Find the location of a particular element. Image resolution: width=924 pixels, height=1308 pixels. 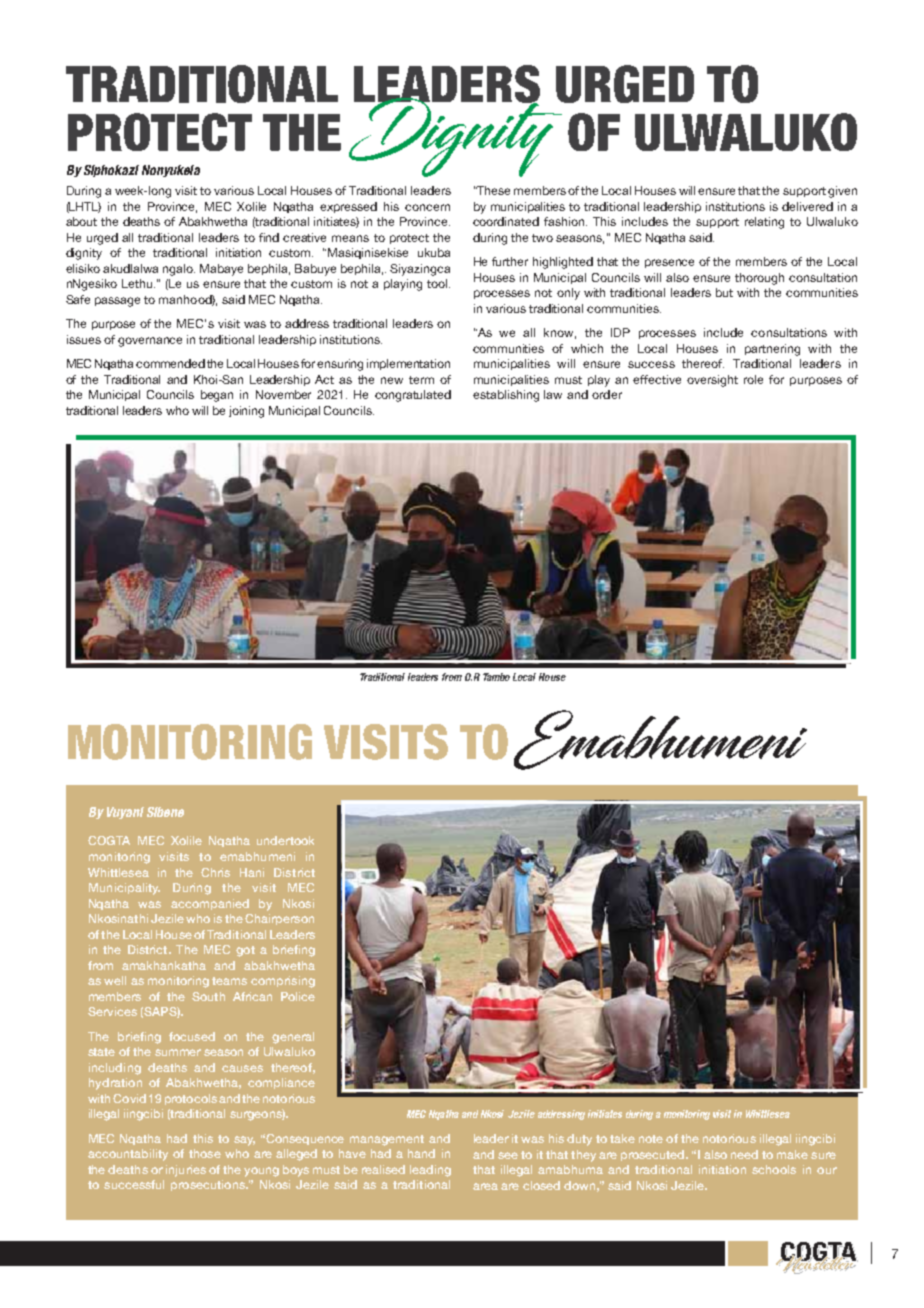

Chairperson is located at coordinates (279, 919).
